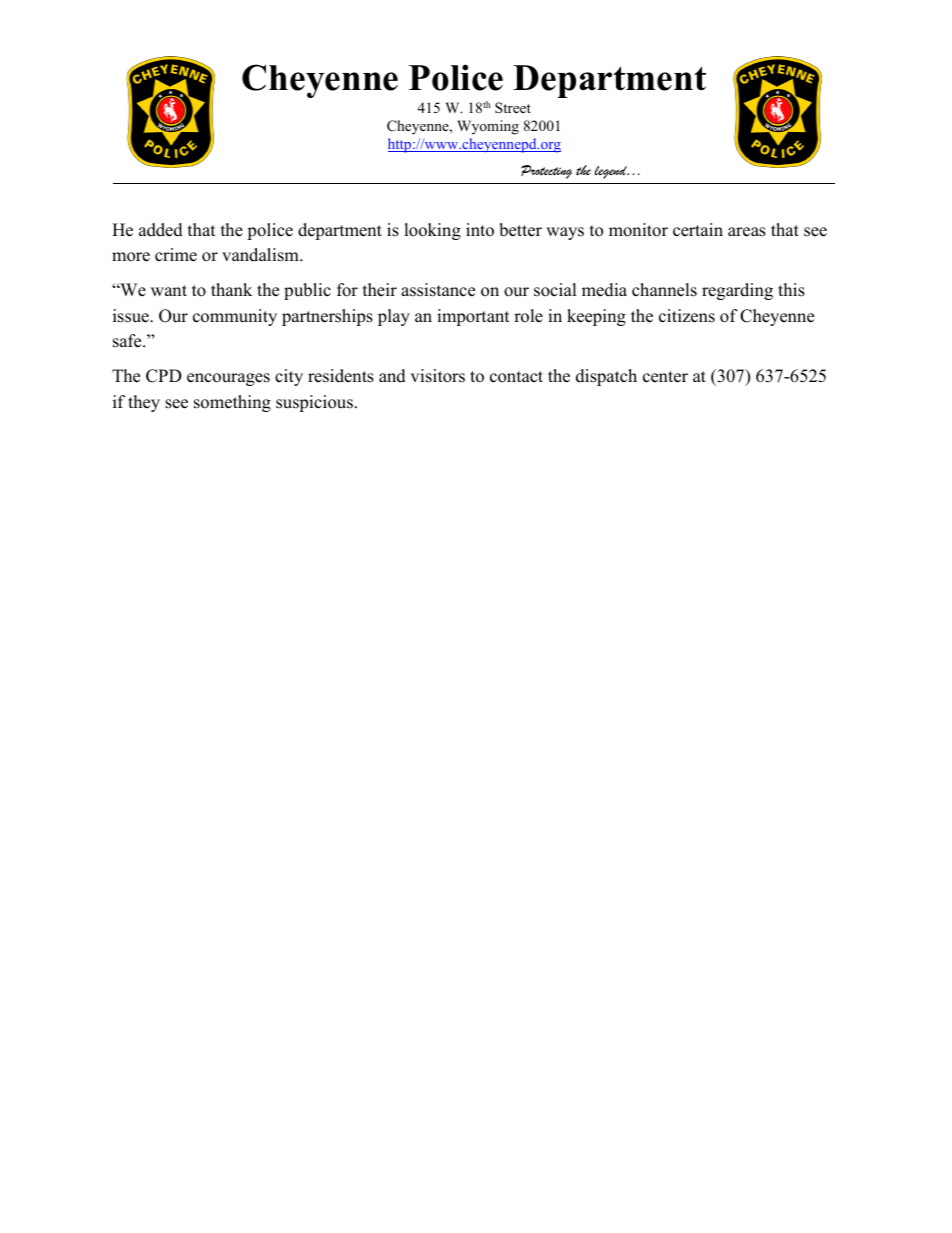  Describe the element at coordinates (161, 230) in the screenshot. I see `added` at that location.
